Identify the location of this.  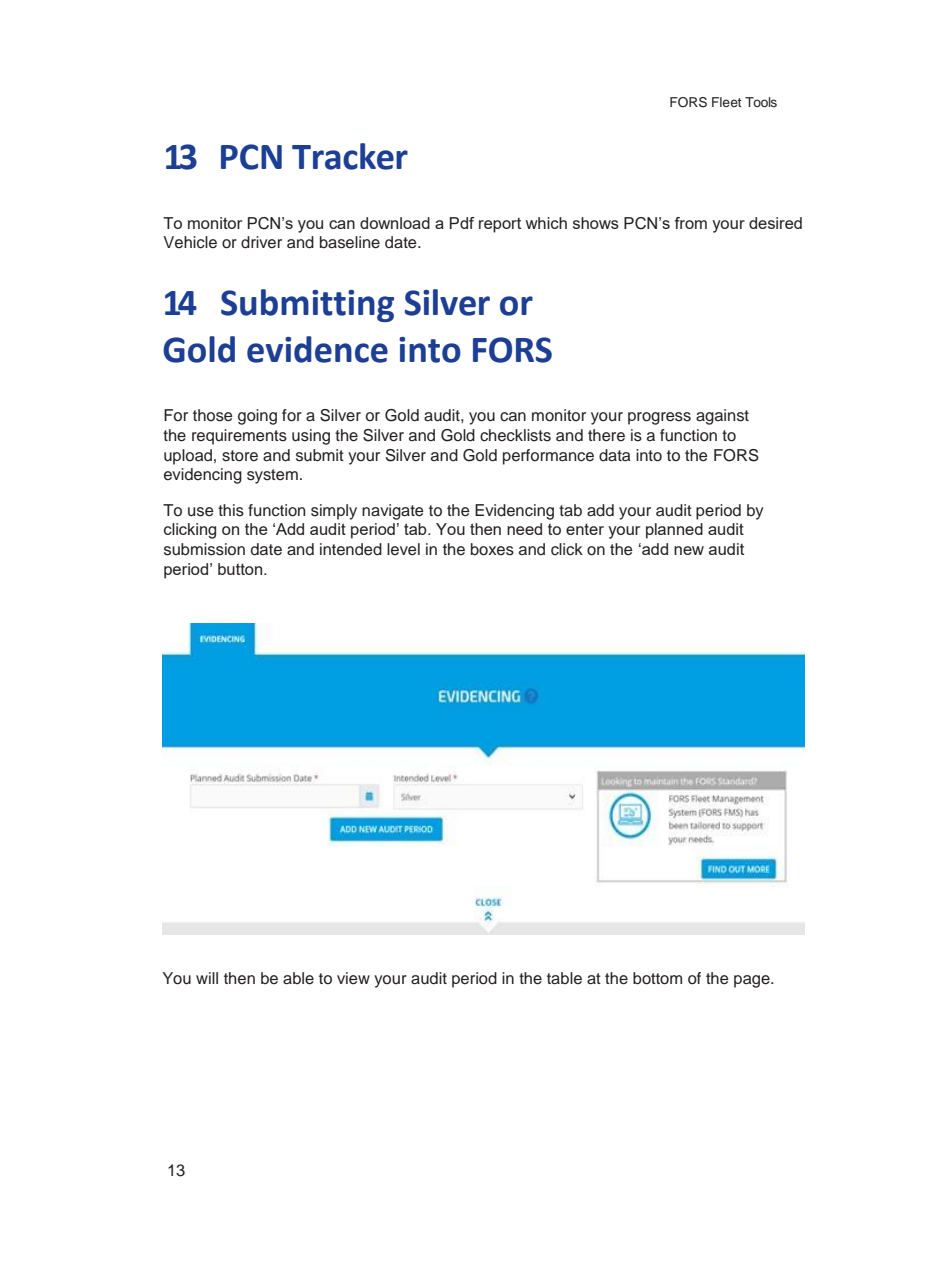
(231, 510).
